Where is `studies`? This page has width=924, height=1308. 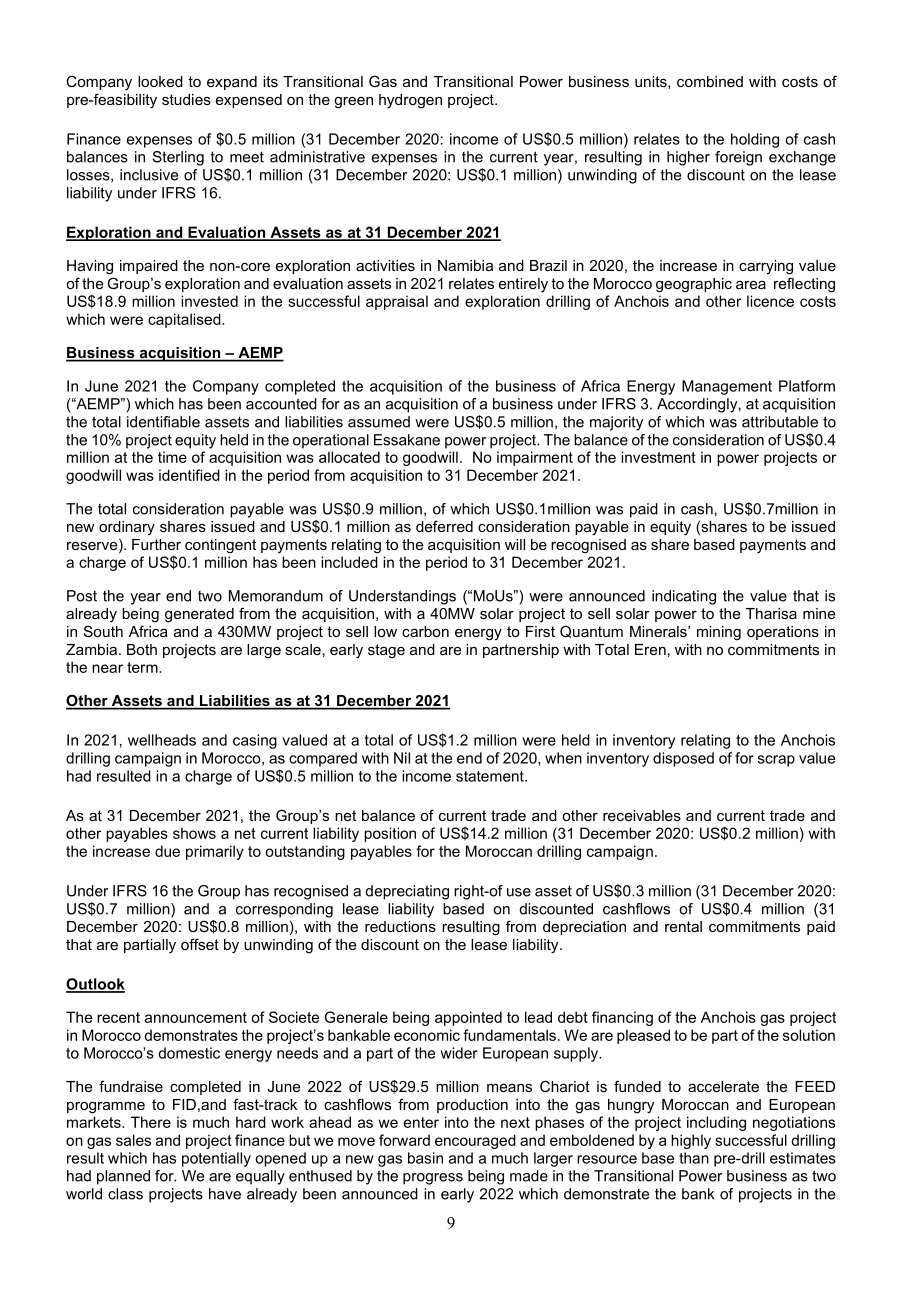
studies is located at coordinates (186, 99).
